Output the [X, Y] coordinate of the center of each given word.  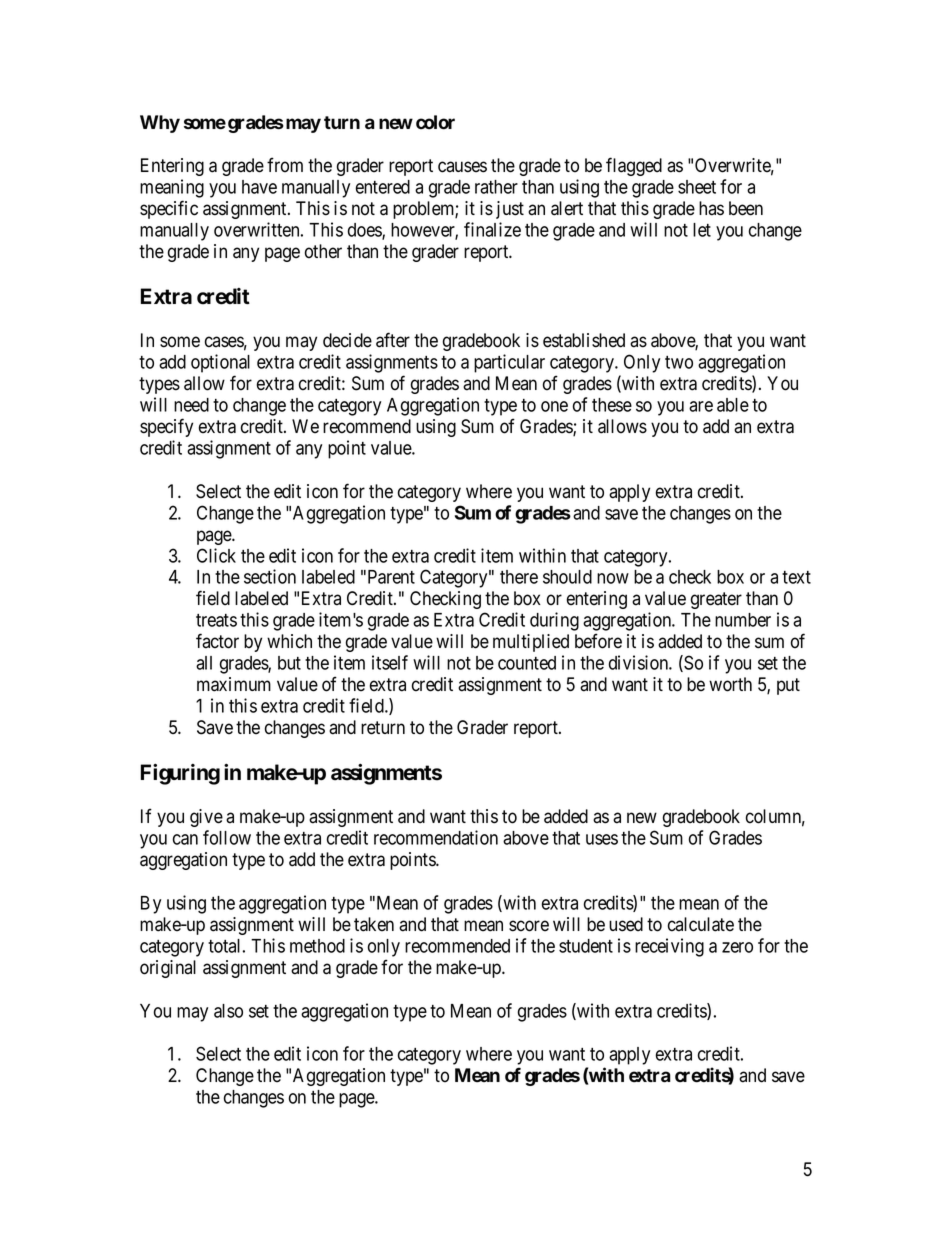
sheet [697, 187]
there [519, 577]
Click [216, 555]
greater [716, 600]
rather [496, 187]
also [228, 1011]
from [285, 165]
